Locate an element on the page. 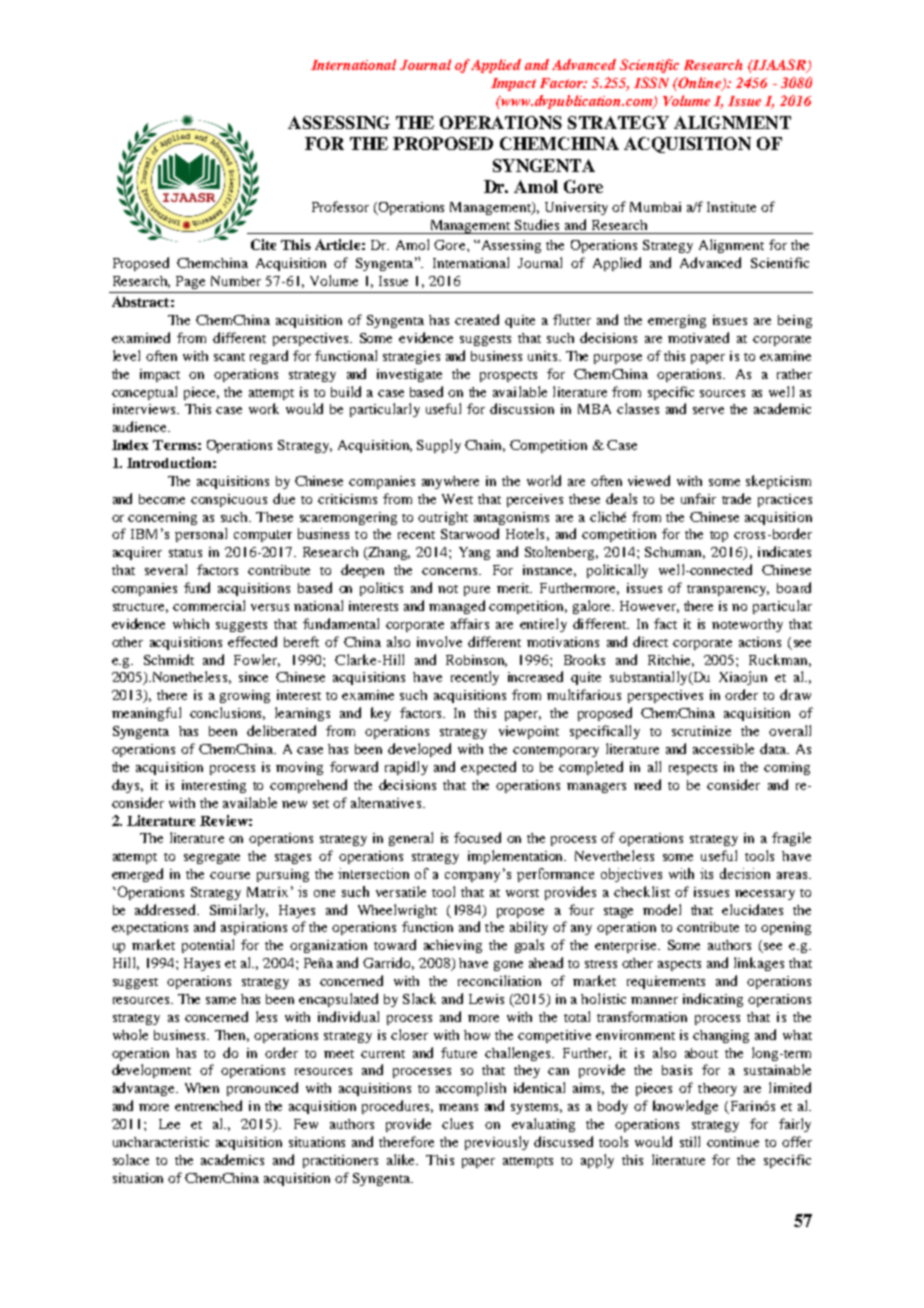 This image has height=1308, width=924. motivated is located at coordinates (698, 337).
